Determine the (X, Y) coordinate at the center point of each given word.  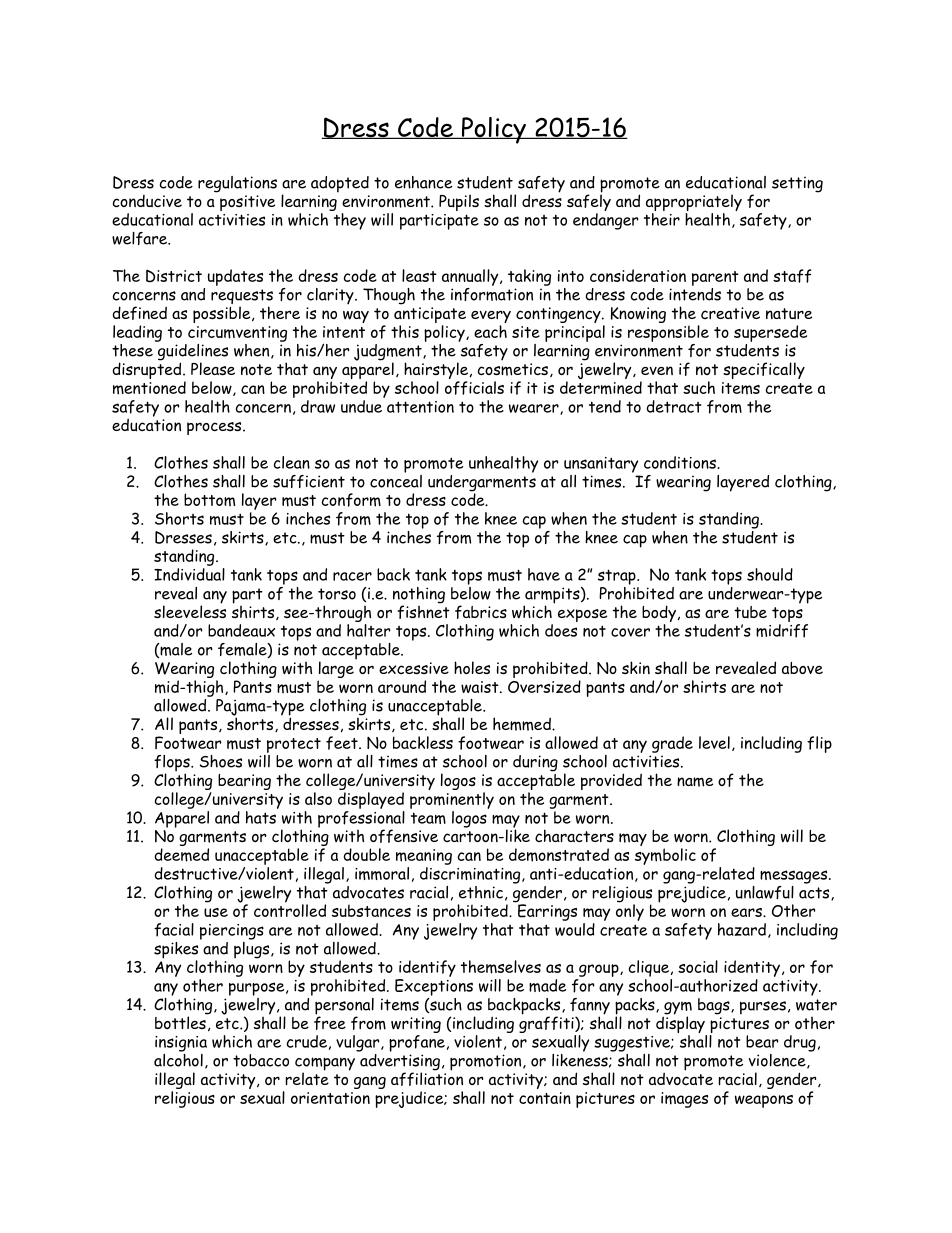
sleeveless (190, 610)
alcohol (178, 1059)
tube (750, 612)
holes (472, 667)
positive (247, 203)
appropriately (694, 204)
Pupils (459, 202)
